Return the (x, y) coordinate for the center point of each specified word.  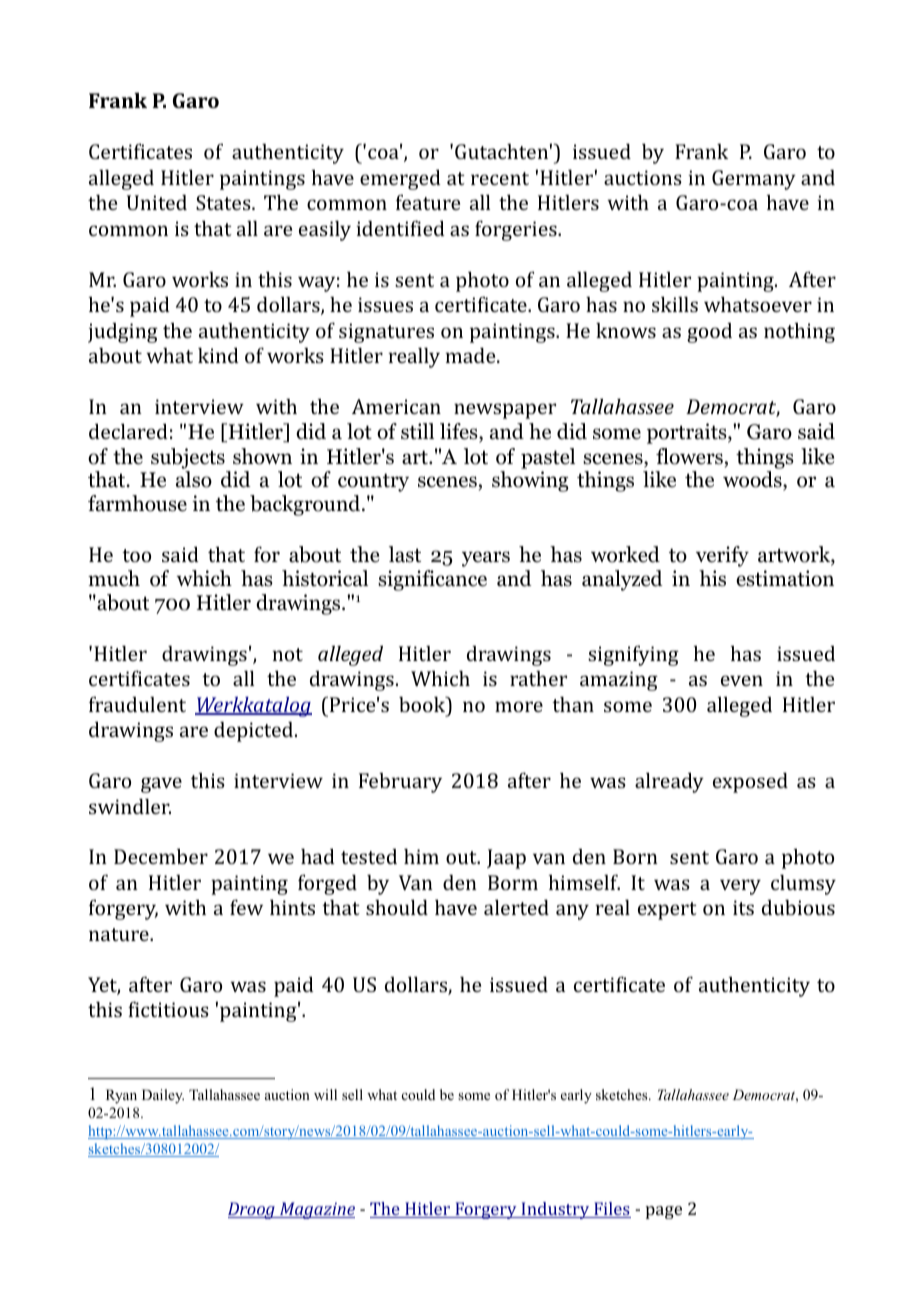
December (161, 856)
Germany (754, 180)
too (136, 555)
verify (722, 556)
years (486, 559)
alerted (516, 907)
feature (428, 202)
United (157, 202)
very (740, 887)
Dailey (163, 1096)
